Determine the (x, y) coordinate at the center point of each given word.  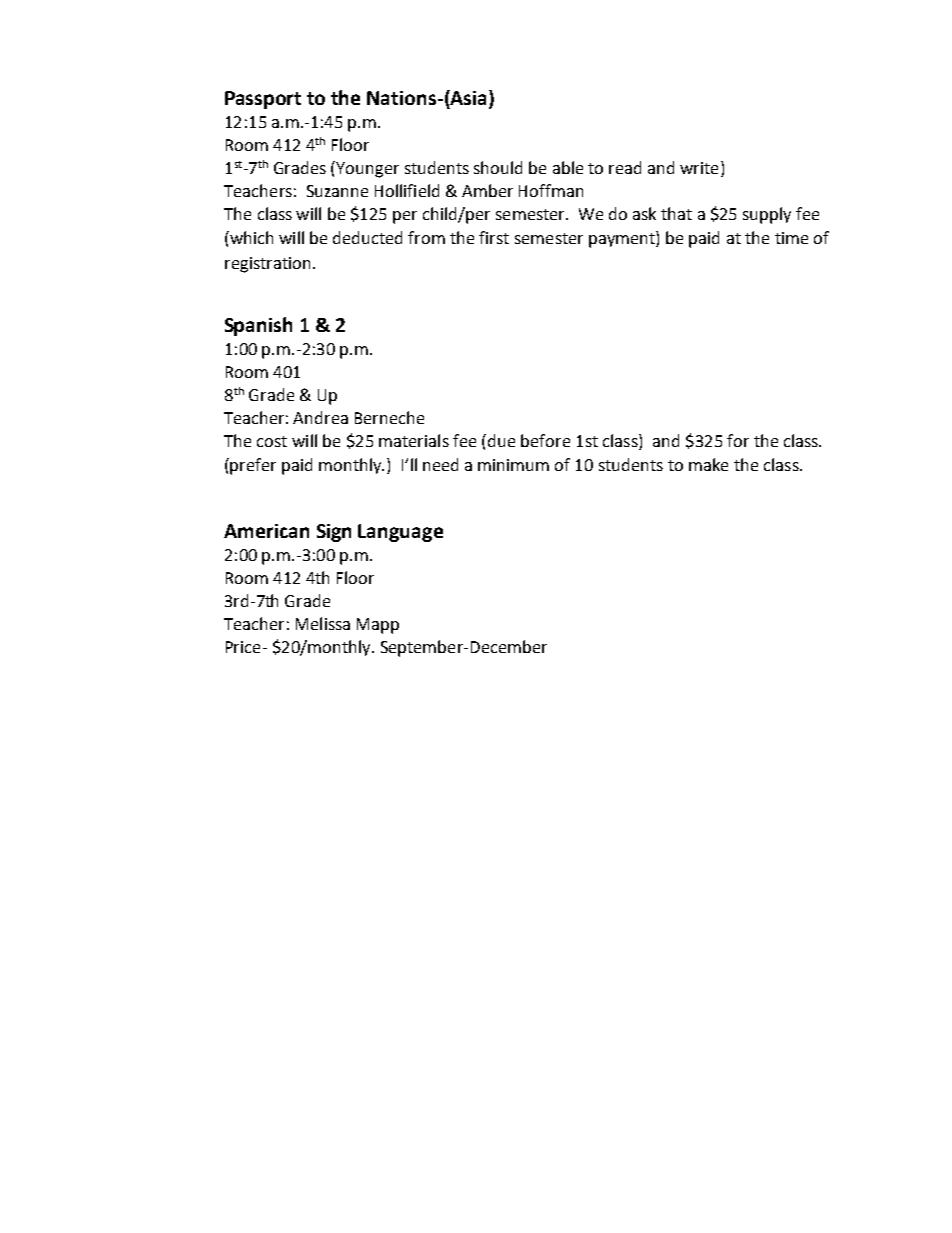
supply (767, 215)
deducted (367, 237)
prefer (253, 466)
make (708, 464)
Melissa (323, 623)
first (494, 237)
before (545, 440)
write (699, 168)
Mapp (378, 626)
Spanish (258, 326)
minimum (513, 465)
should (498, 167)
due (501, 440)
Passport (263, 100)
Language (400, 533)
